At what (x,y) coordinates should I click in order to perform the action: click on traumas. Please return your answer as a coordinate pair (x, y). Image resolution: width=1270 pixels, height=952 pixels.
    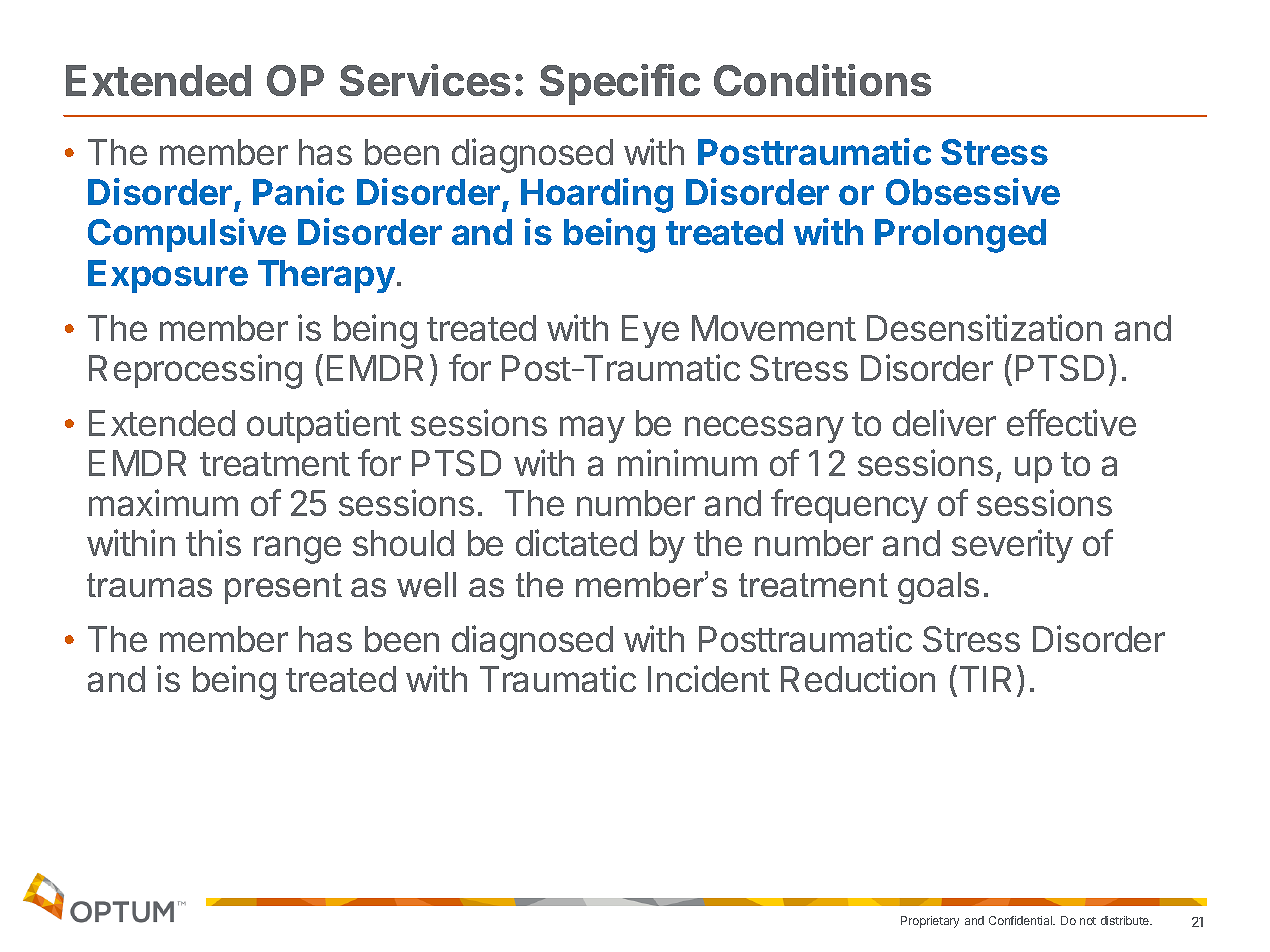
    Looking at the image, I should click on (149, 585).
